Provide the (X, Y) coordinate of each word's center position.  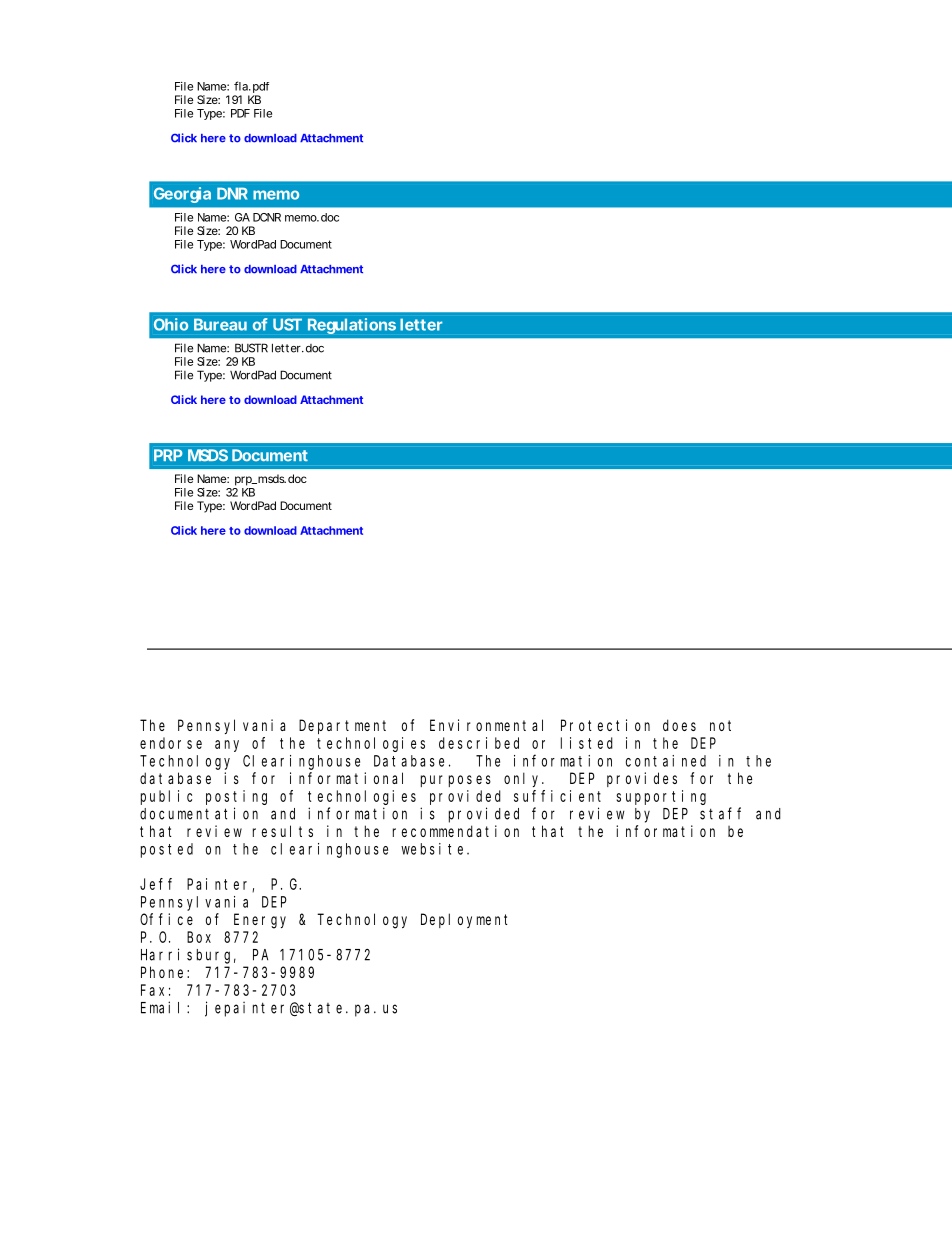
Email (164, 1007)
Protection (605, 725)
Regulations (352, 326)
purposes (456, 781)
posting (236, 797)
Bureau (220, 325)
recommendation (456, 831)
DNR (232, 193)
